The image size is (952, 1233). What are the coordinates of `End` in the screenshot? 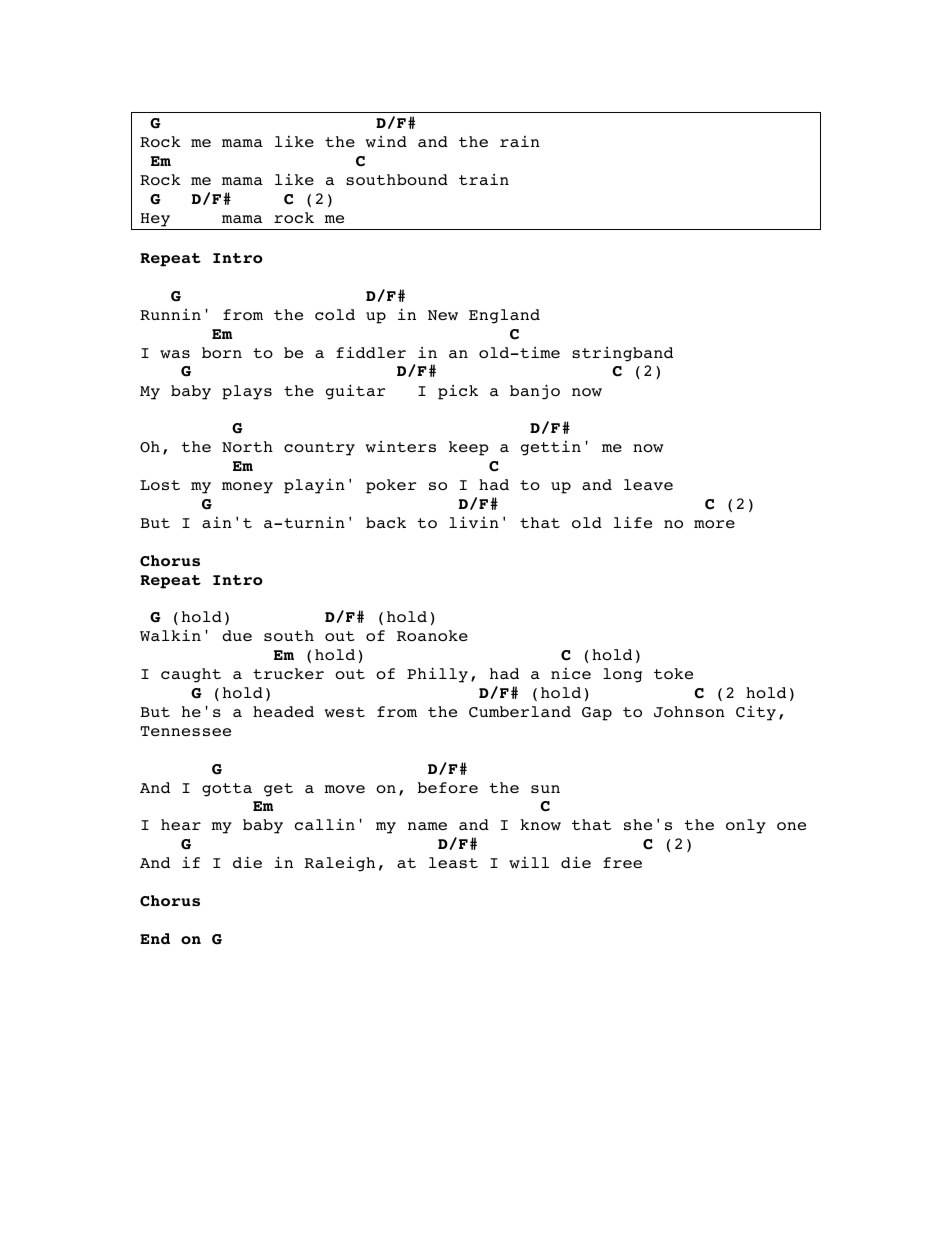 It's located at (155, 938).
